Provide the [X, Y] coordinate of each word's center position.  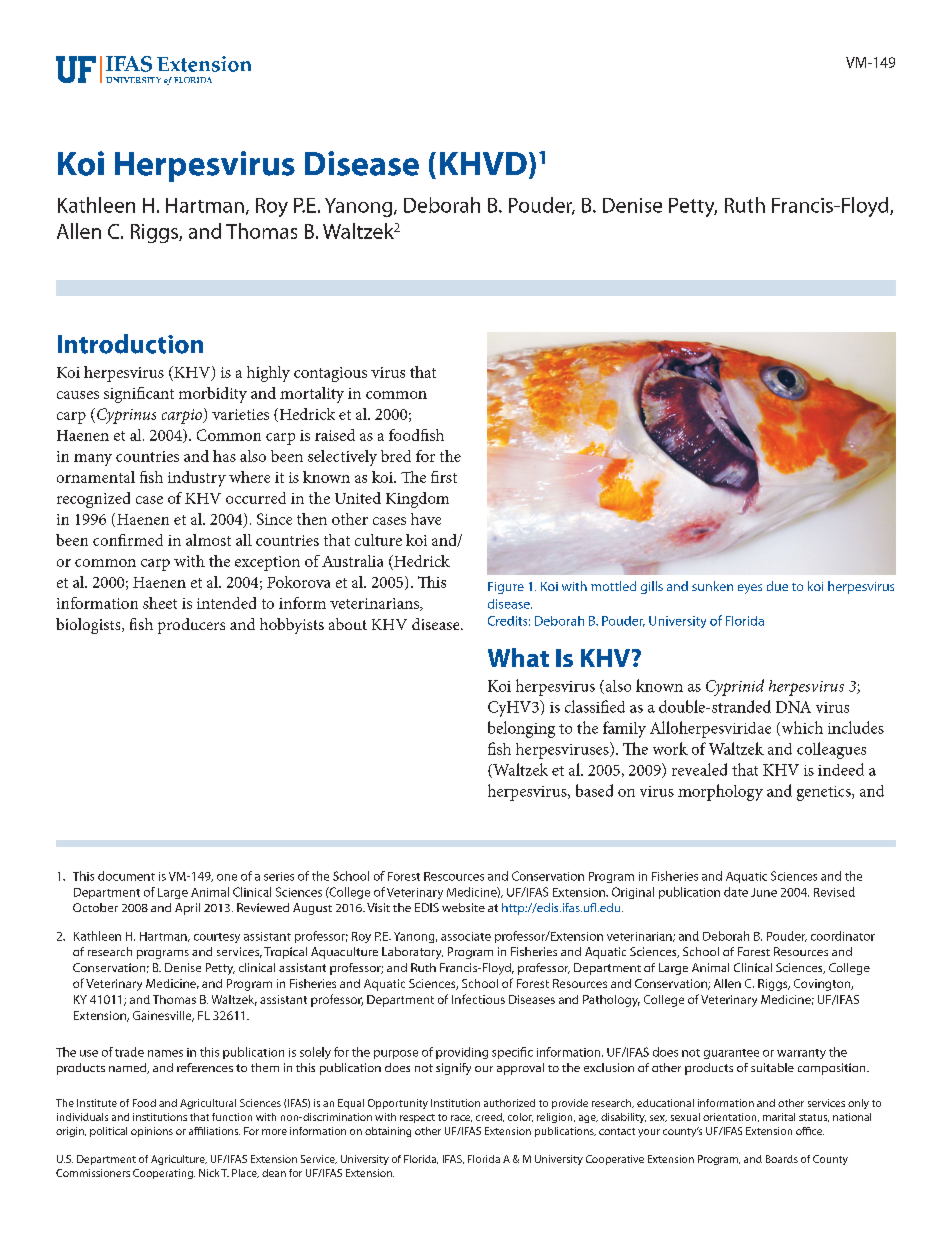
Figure [506, 588]
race [461, 1118]
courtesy [217, 938]
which [801, 728]
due [777, 586]
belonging [521, 729]
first [444, 477]
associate [466, 936]
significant [139, 395]
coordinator [843, 936]
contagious [330, 374]
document [126, 876]
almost [208, 540]
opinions [152, 1132]
